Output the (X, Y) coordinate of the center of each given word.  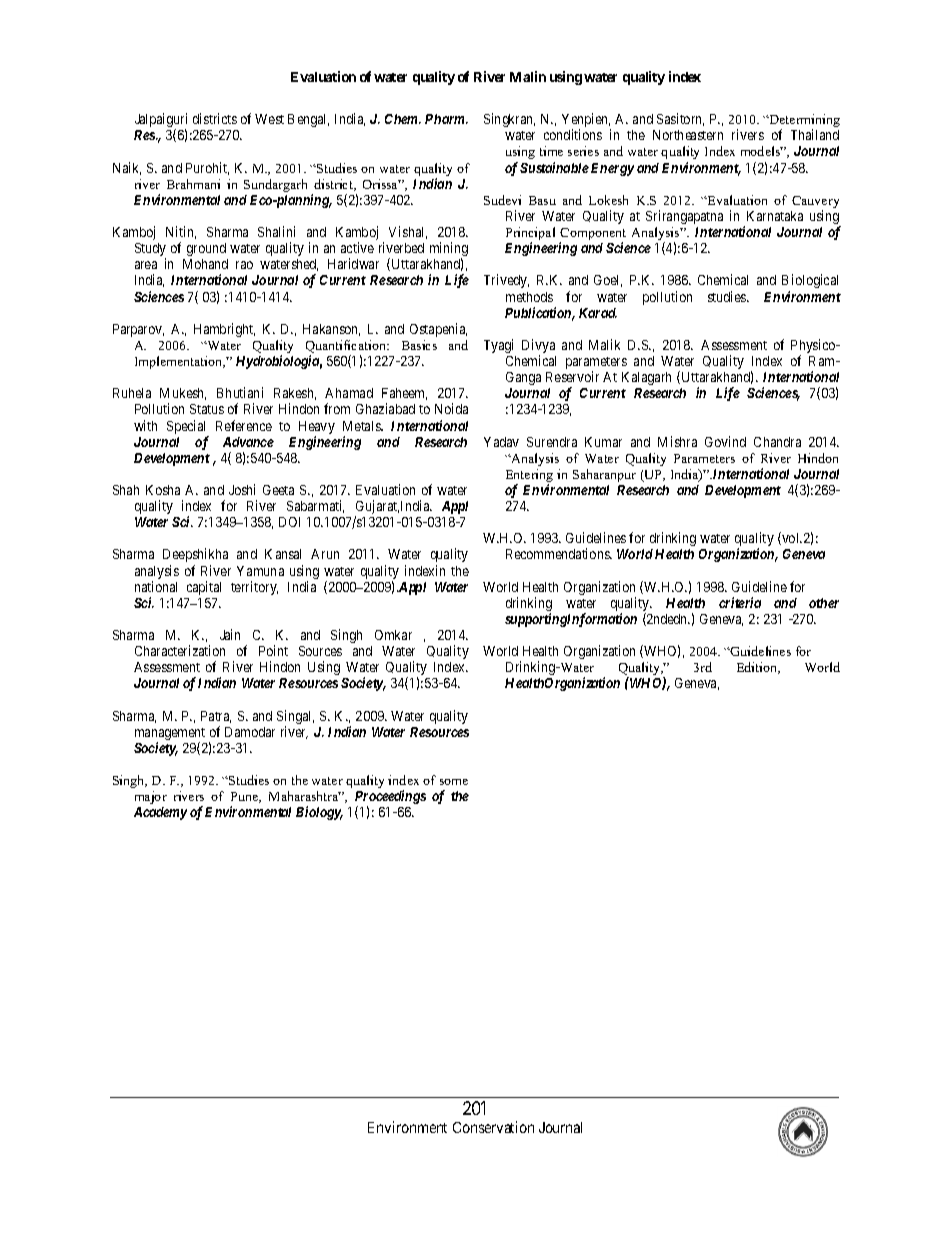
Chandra (777, 442)
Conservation (493, 1127)
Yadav (501, 442)
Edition (758, 668)
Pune (246, 797)
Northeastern (688, 135)
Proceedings (390, 798)
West (269, 119)
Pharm (446, 119)
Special (188, 428)
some (454, 782)
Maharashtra (305, 796)
